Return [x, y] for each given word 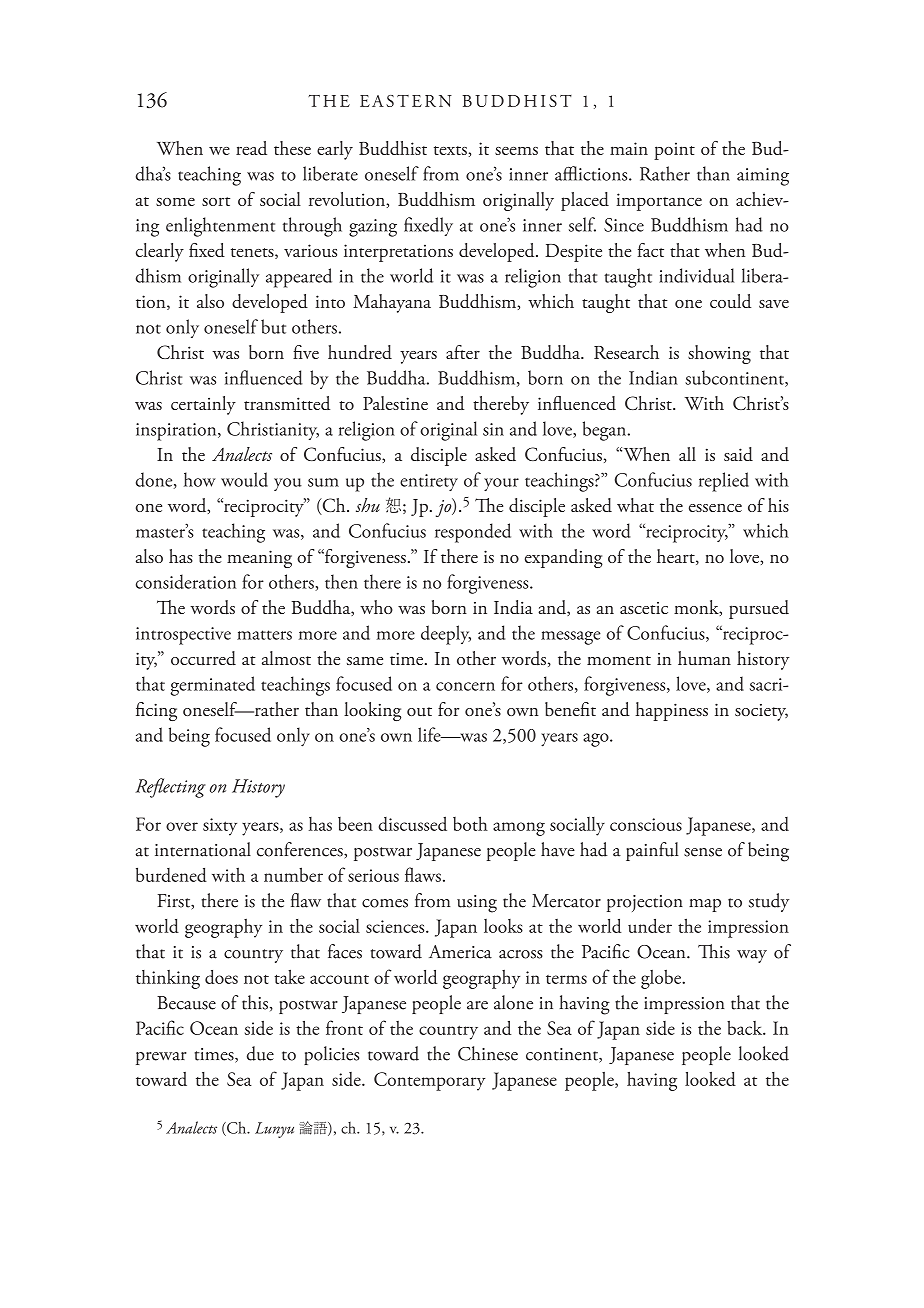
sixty [220, 827]
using [477, 904]
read [251, 148]
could [730, 301]
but [273, 326]
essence [715, 508]
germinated [213, 686]
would [244, 479]
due [260, 1053]
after [463, 352]
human [704, 658]
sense [703, 852]
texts [450, 150]
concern [465, 686]
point [674, 151]
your [501, 484]
